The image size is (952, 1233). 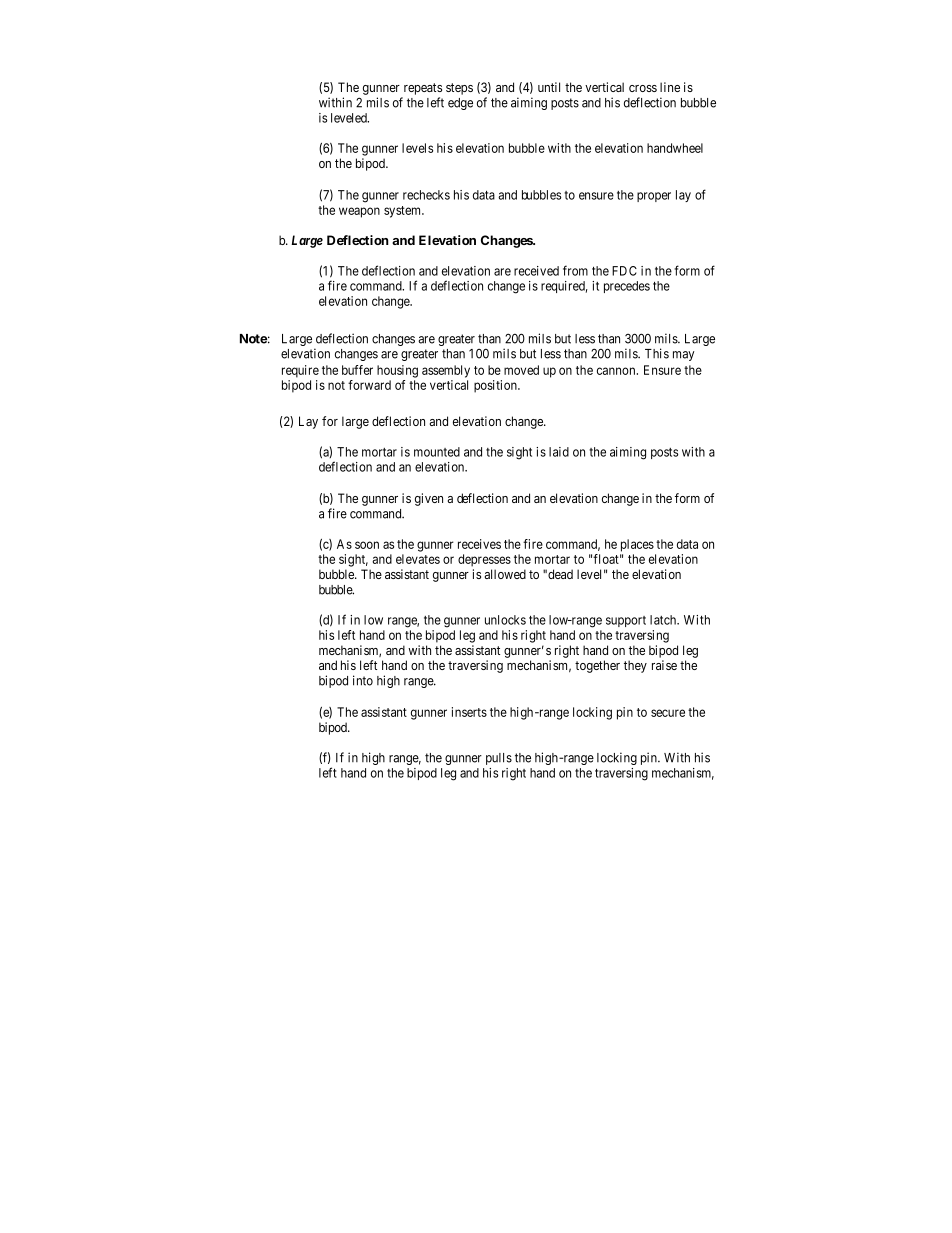 What do you see at coordinates (549, 87) in the screenshot?
I see `until` at bounding box center [549, 87].
